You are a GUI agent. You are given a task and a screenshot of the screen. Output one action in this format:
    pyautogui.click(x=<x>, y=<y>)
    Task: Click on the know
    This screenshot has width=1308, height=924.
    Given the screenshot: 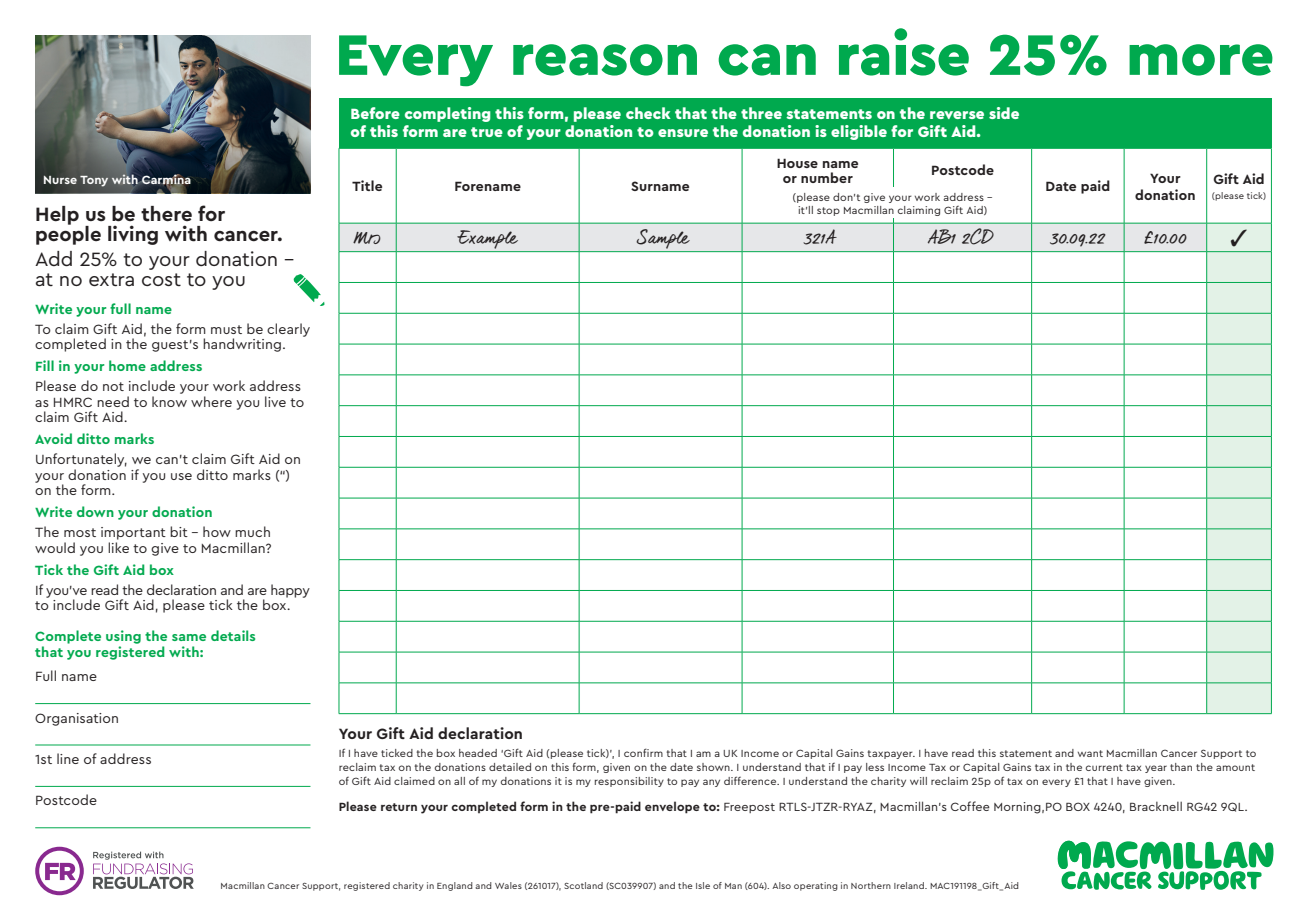 What is the action you would take?
    pyautogui.click(x=169, y=401)
